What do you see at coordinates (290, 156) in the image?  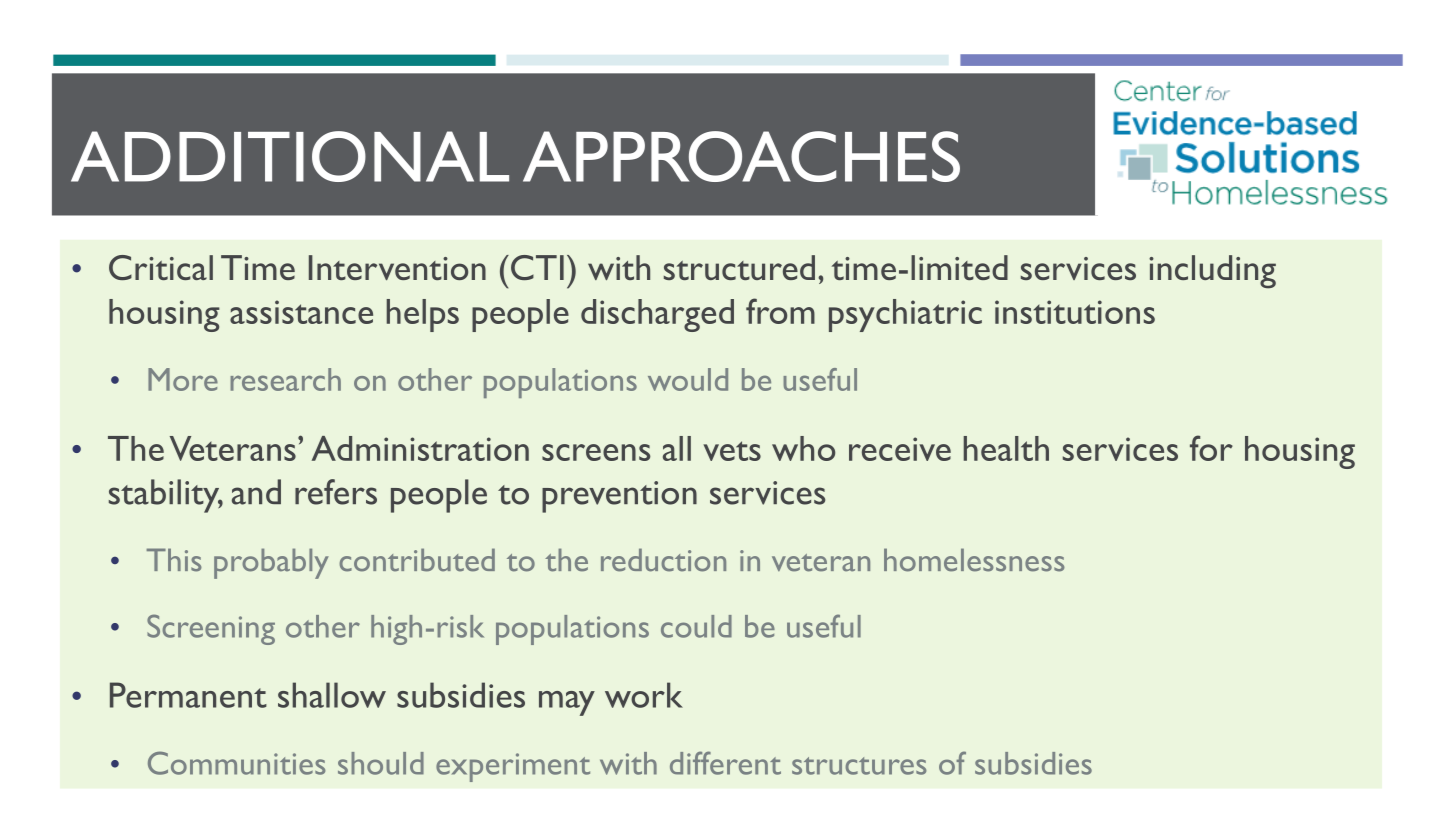 I see `ADDITIONAL` at bounding box center [290, 156].
